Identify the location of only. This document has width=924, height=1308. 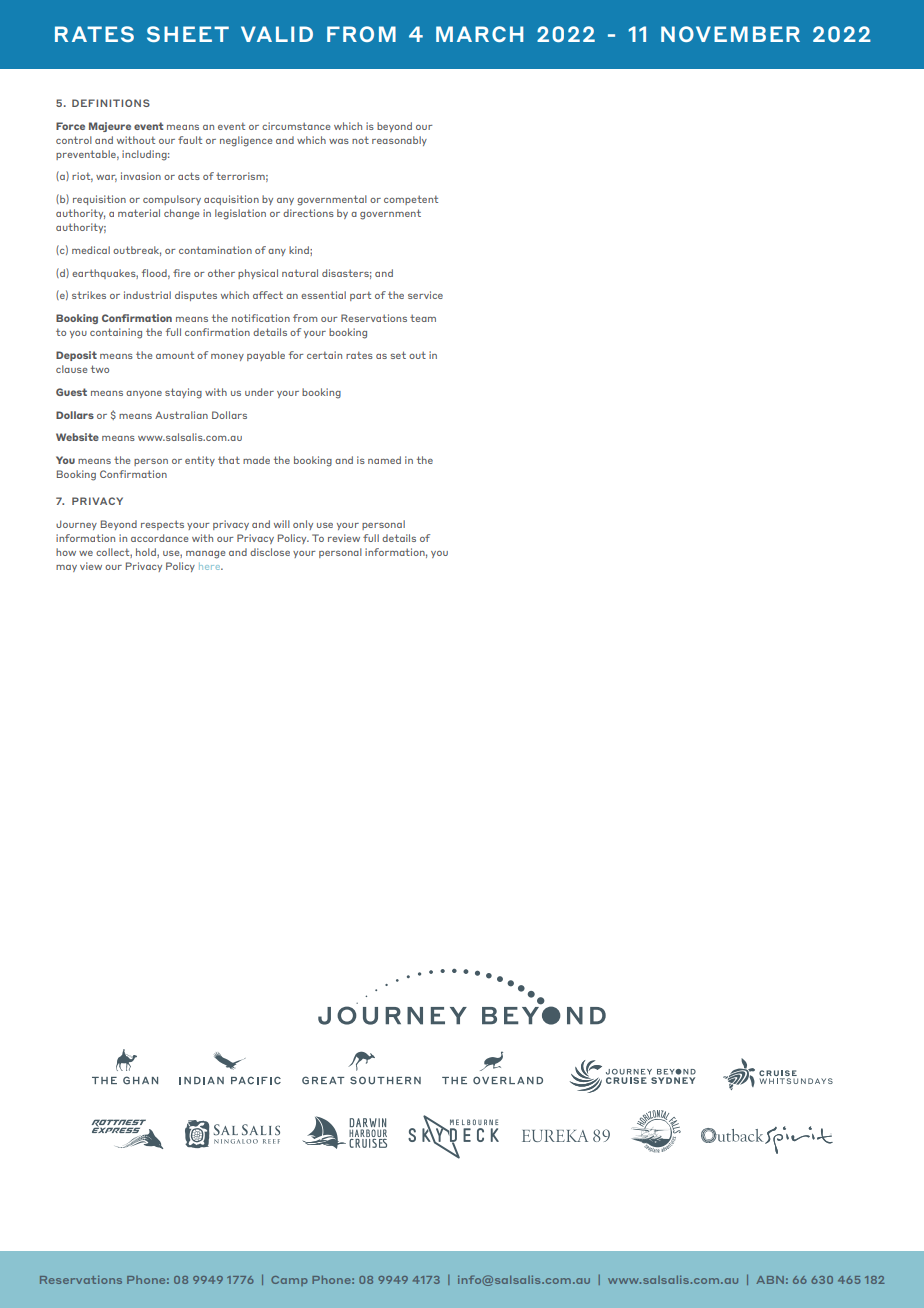
(303, 525).
